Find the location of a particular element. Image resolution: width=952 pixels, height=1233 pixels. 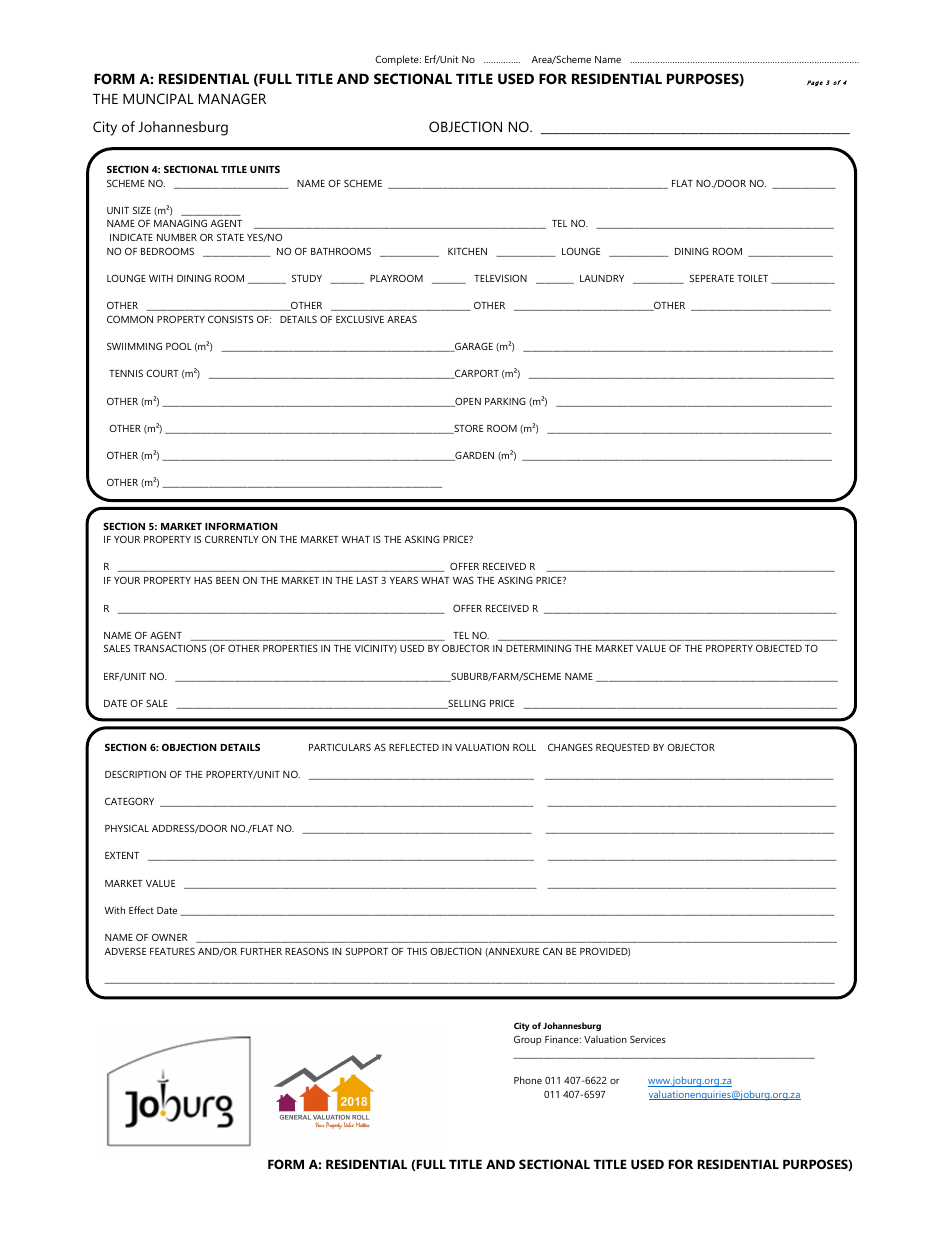

OBJECTED is located at coordinates (779, 648).
